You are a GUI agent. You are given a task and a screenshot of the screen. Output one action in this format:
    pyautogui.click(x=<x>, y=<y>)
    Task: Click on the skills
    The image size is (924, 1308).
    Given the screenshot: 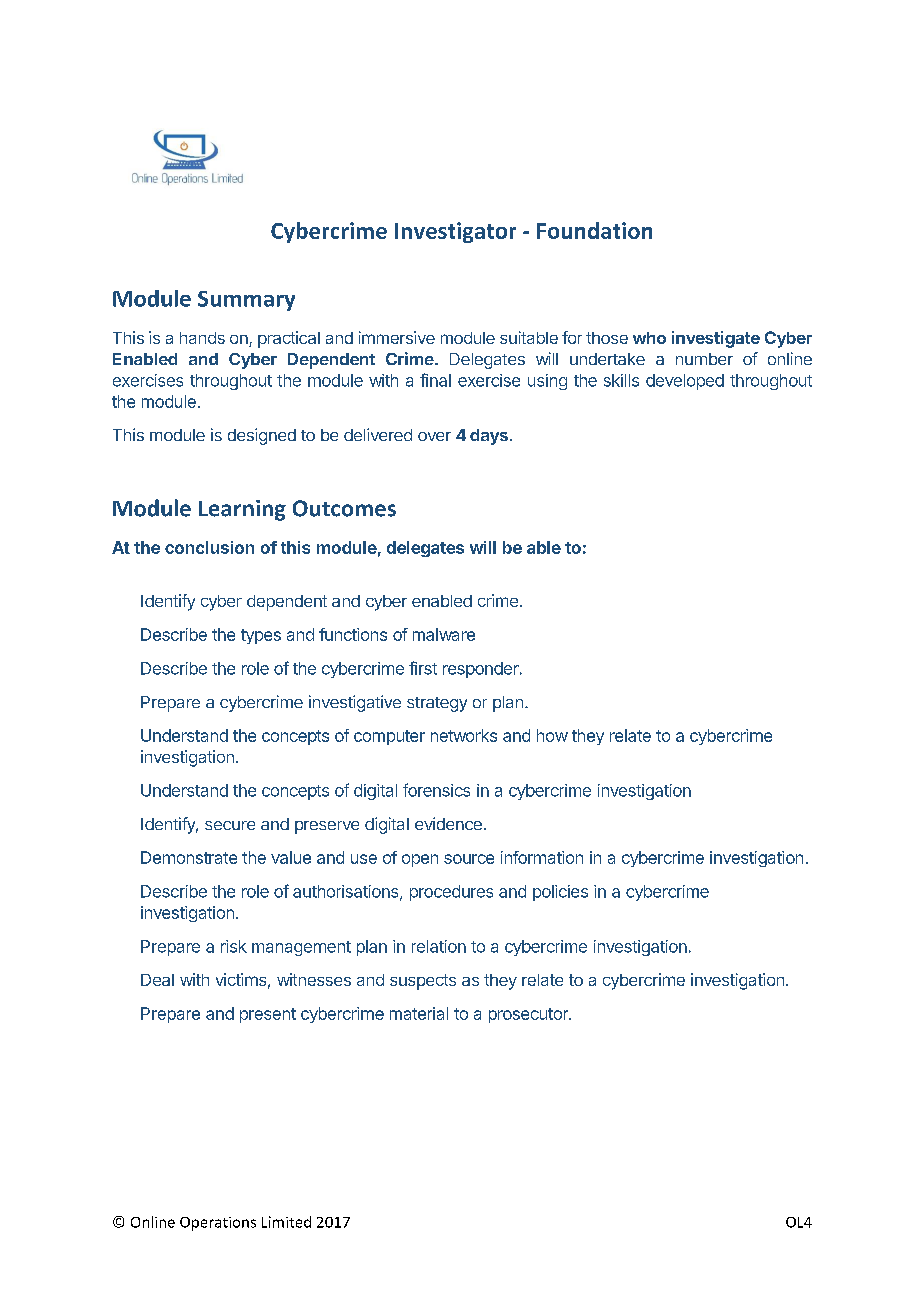 What is the action you would take?
    pyautogui.click(x=621, y=380)
